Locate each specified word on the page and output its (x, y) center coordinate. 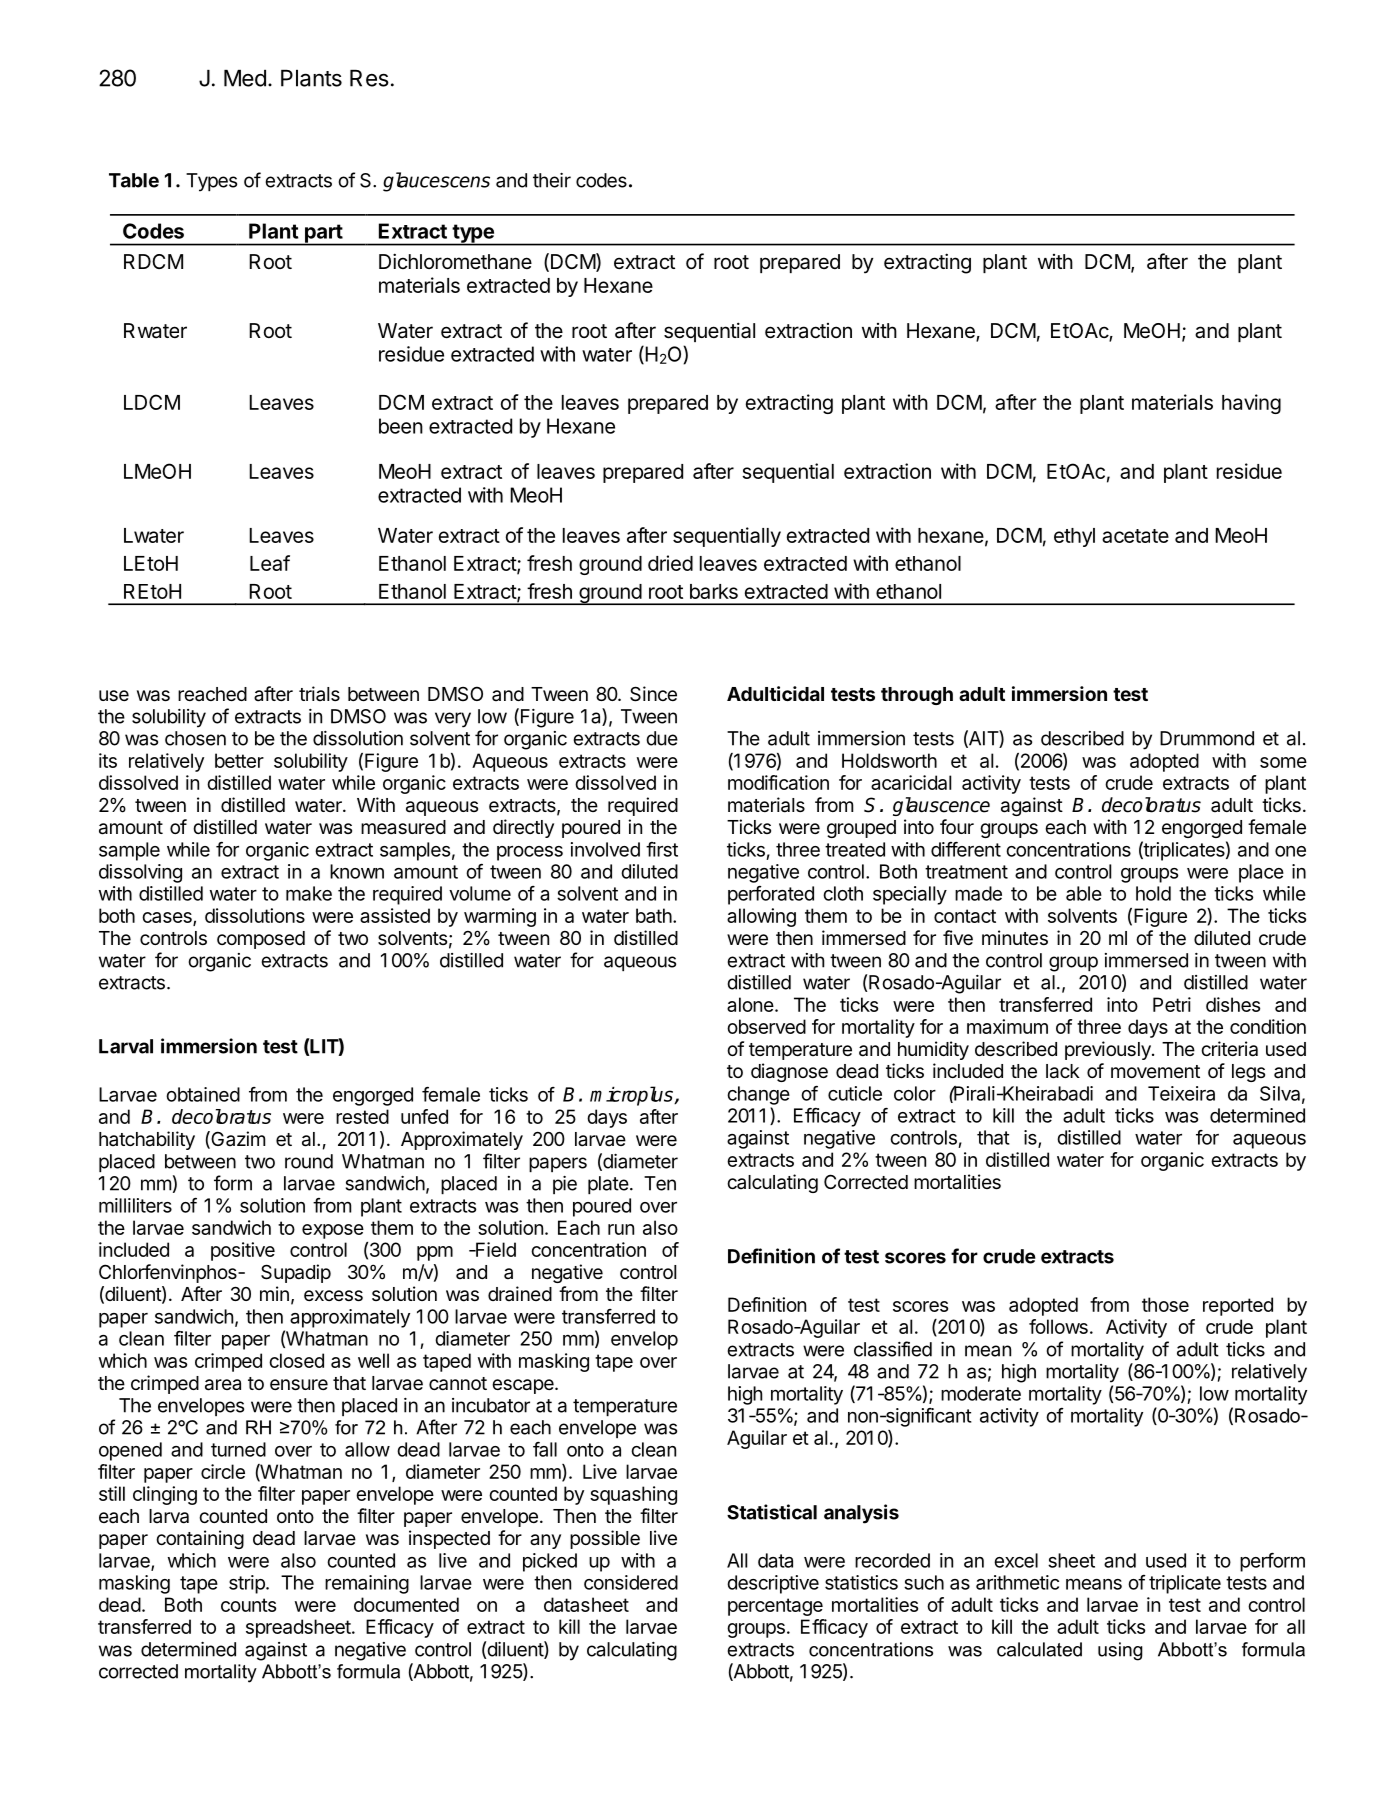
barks (714, 591)
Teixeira (1181, 1093)
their (552, 180)
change (758, 1095)
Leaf (270, 563)
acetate (1135, 536)
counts (248, 1605)
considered (631, 1582)
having (1251, 404)
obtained (203, 1094)
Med (245, 78)
